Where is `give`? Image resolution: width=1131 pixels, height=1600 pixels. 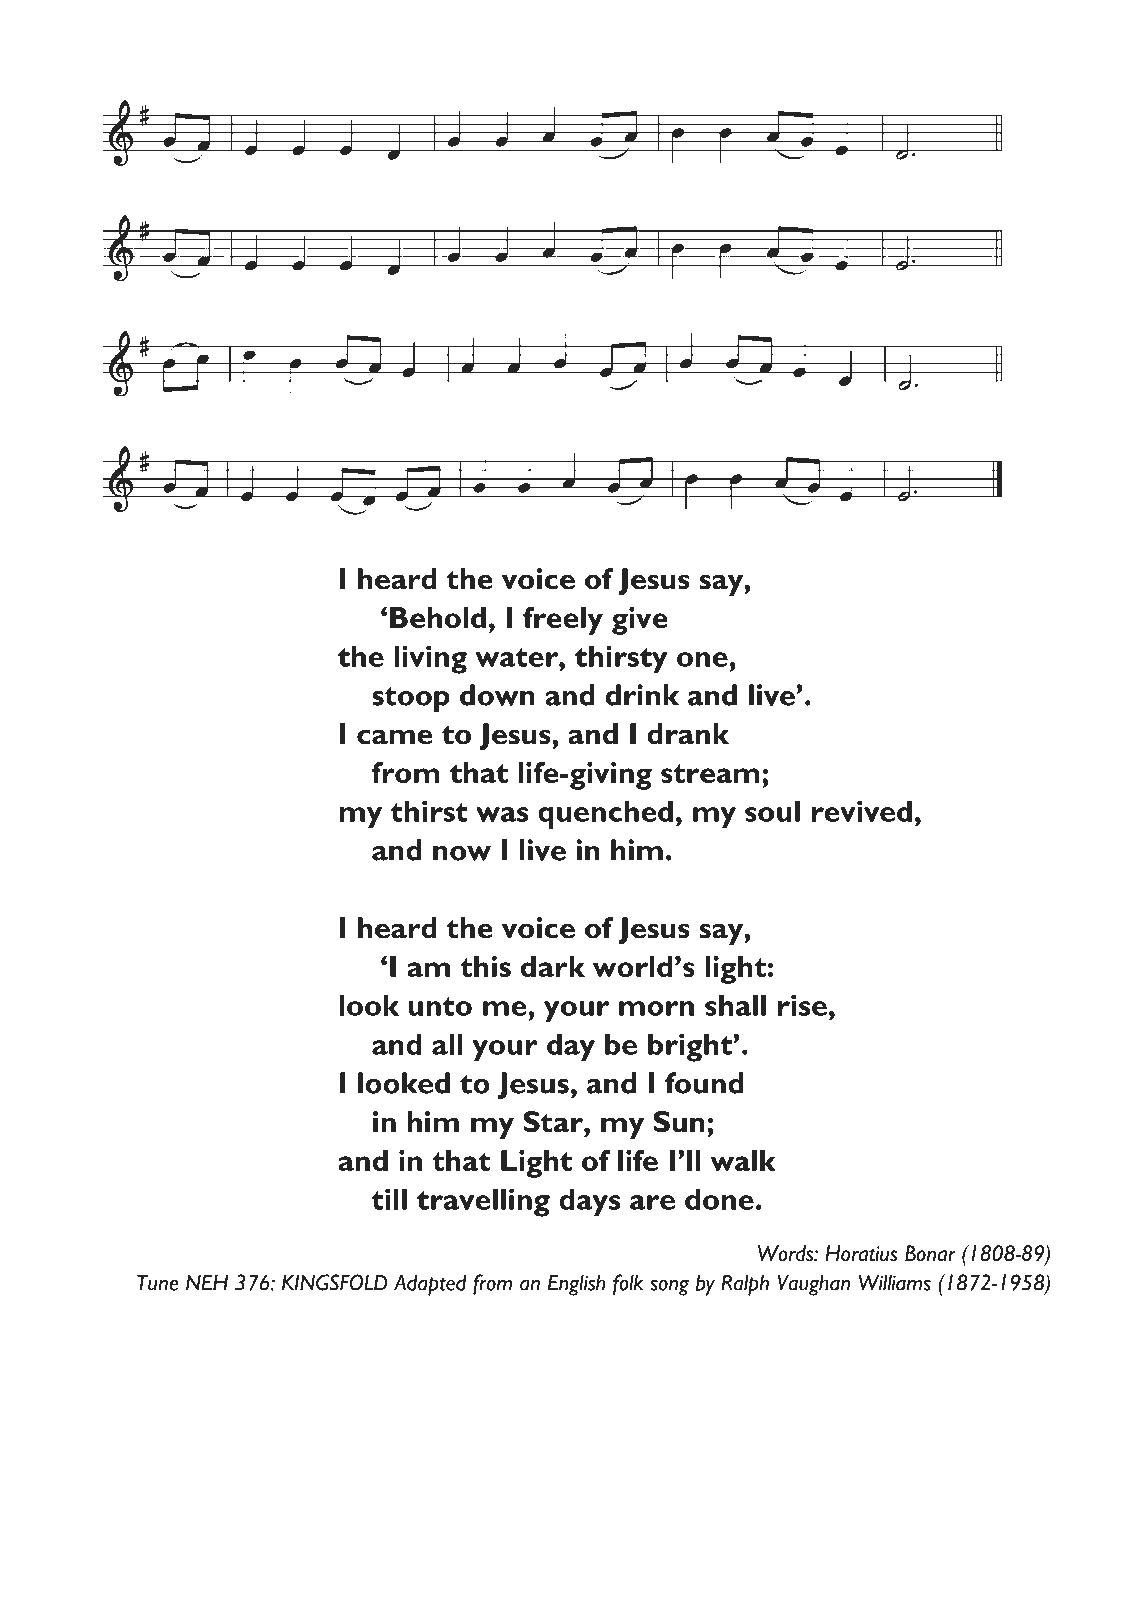
give is located at coordinates (640, 621).
